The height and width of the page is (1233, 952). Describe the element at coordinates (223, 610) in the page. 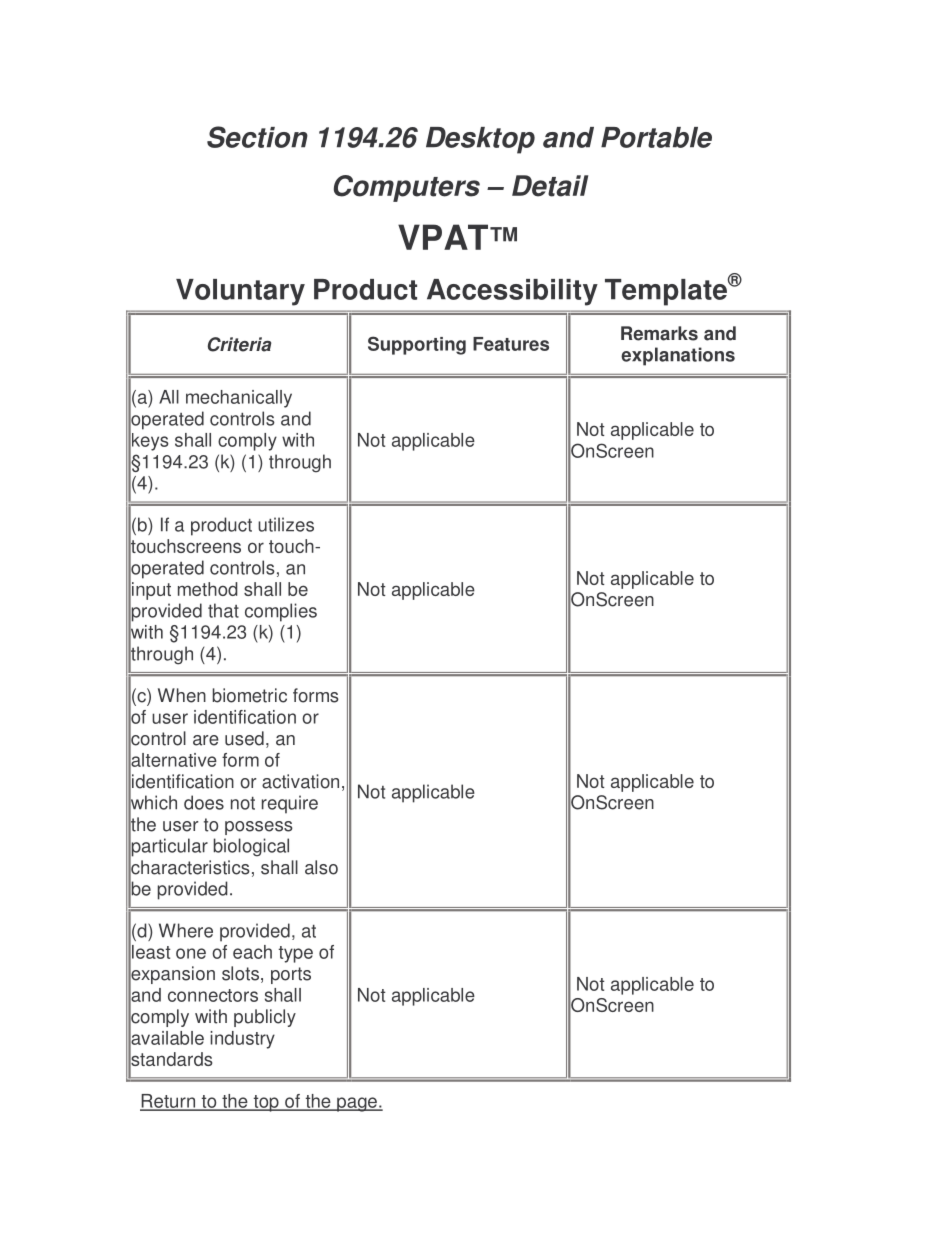

I see `that` at that location.
